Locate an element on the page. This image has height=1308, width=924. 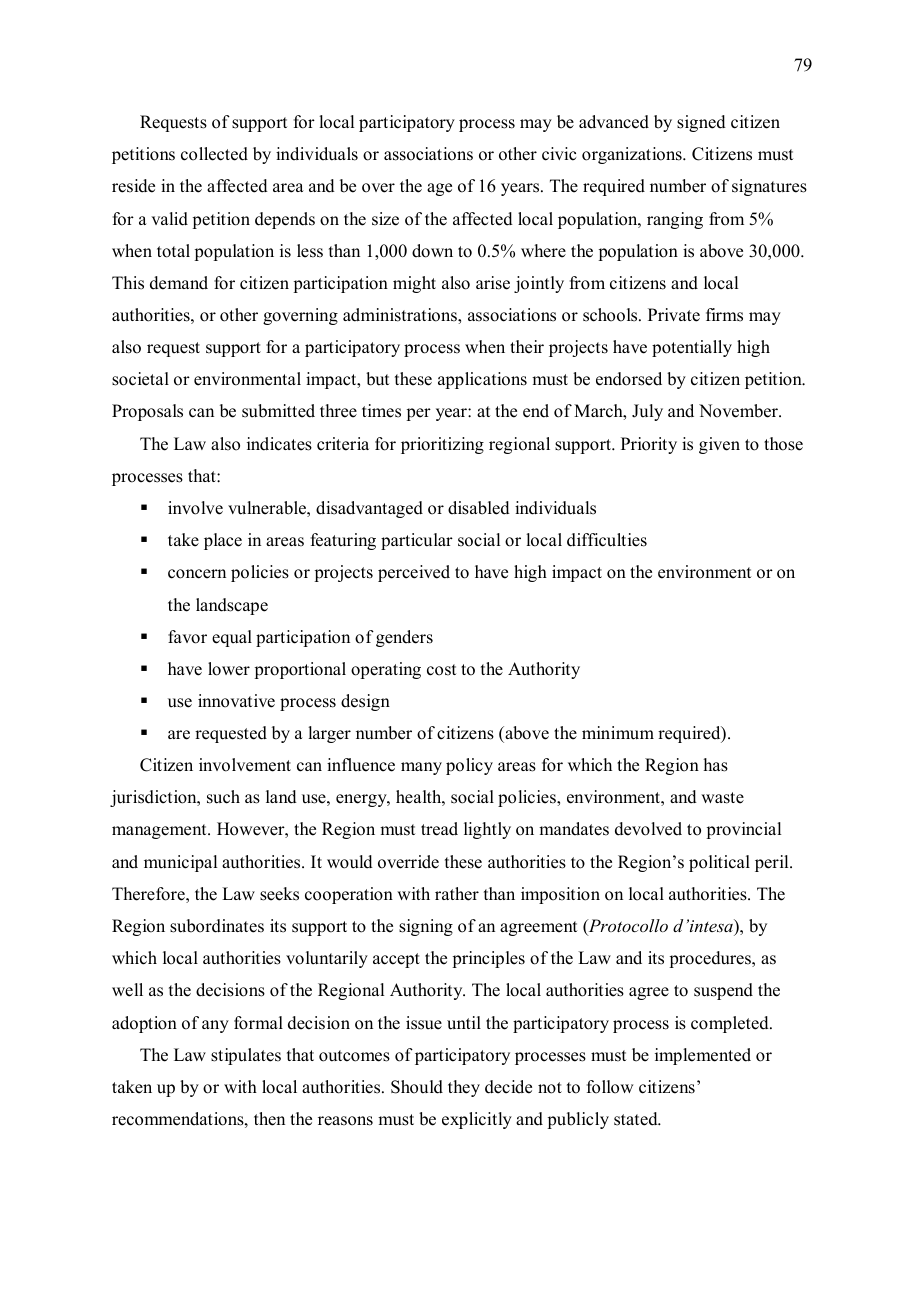
indicates is located at coordinates (279, 444).
